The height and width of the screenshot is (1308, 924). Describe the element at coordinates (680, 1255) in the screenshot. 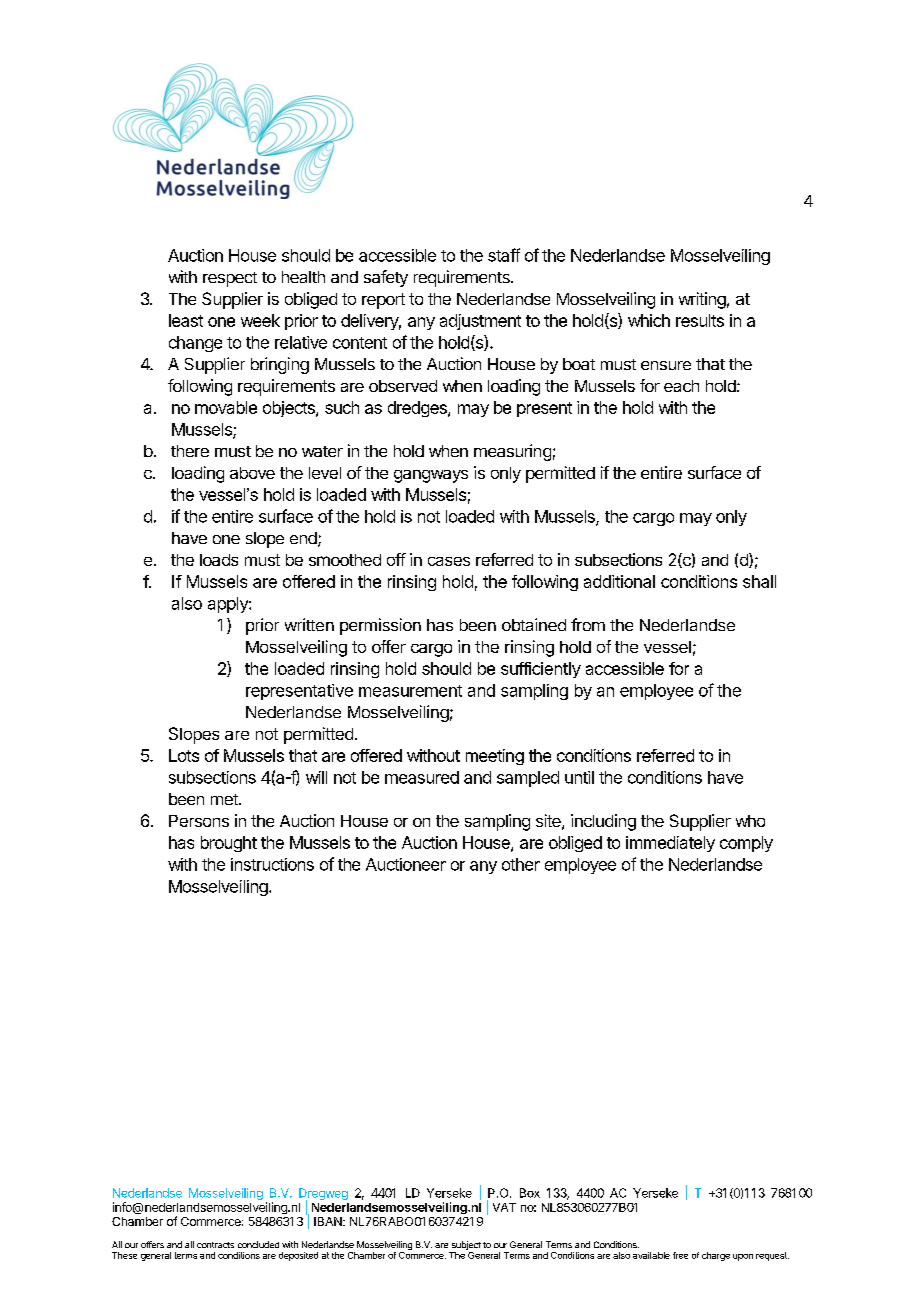

I see `free` at that location.
